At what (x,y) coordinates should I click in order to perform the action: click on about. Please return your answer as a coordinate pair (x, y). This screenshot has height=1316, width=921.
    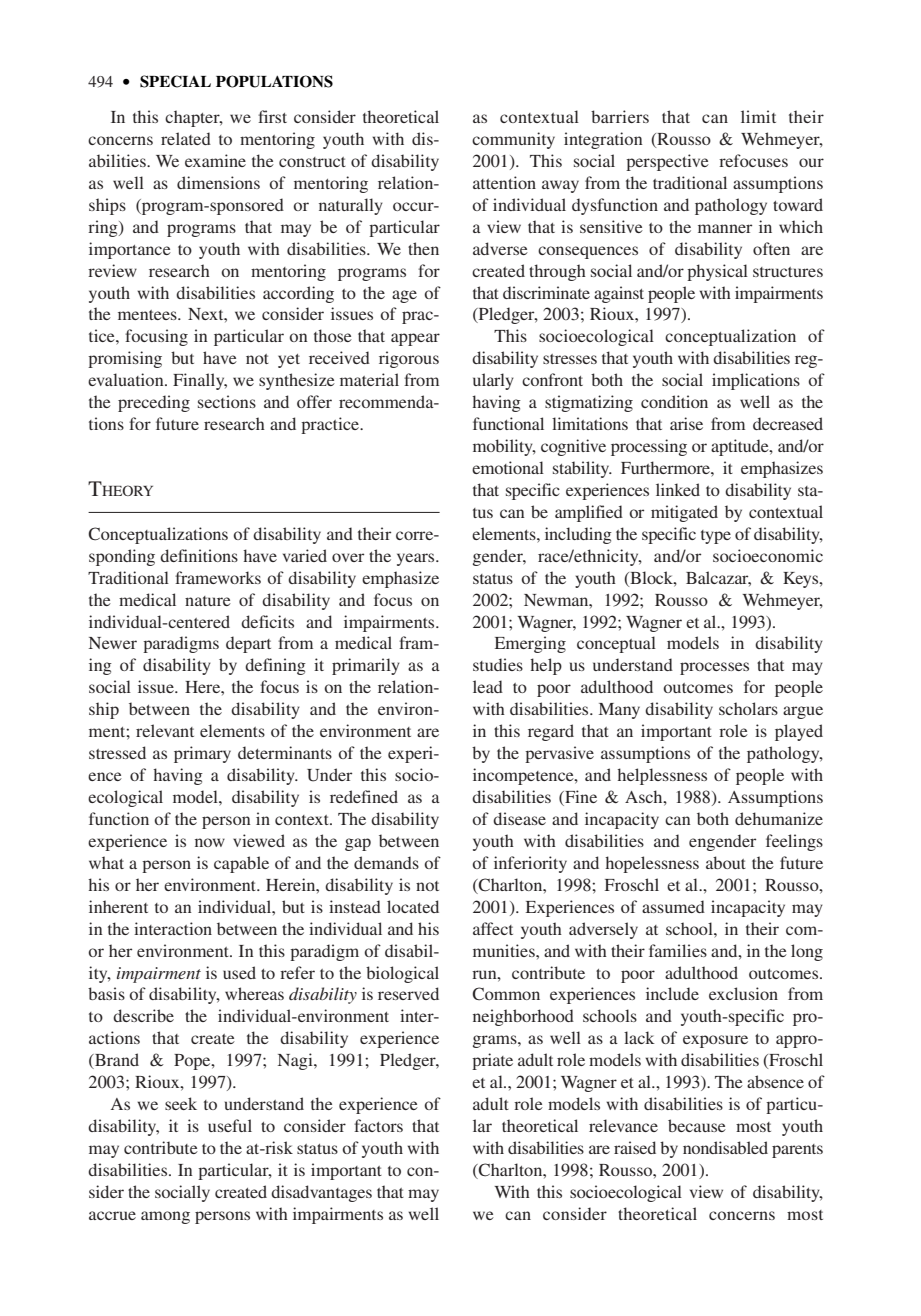
    Looking at the image, I should click on (726, 862).
